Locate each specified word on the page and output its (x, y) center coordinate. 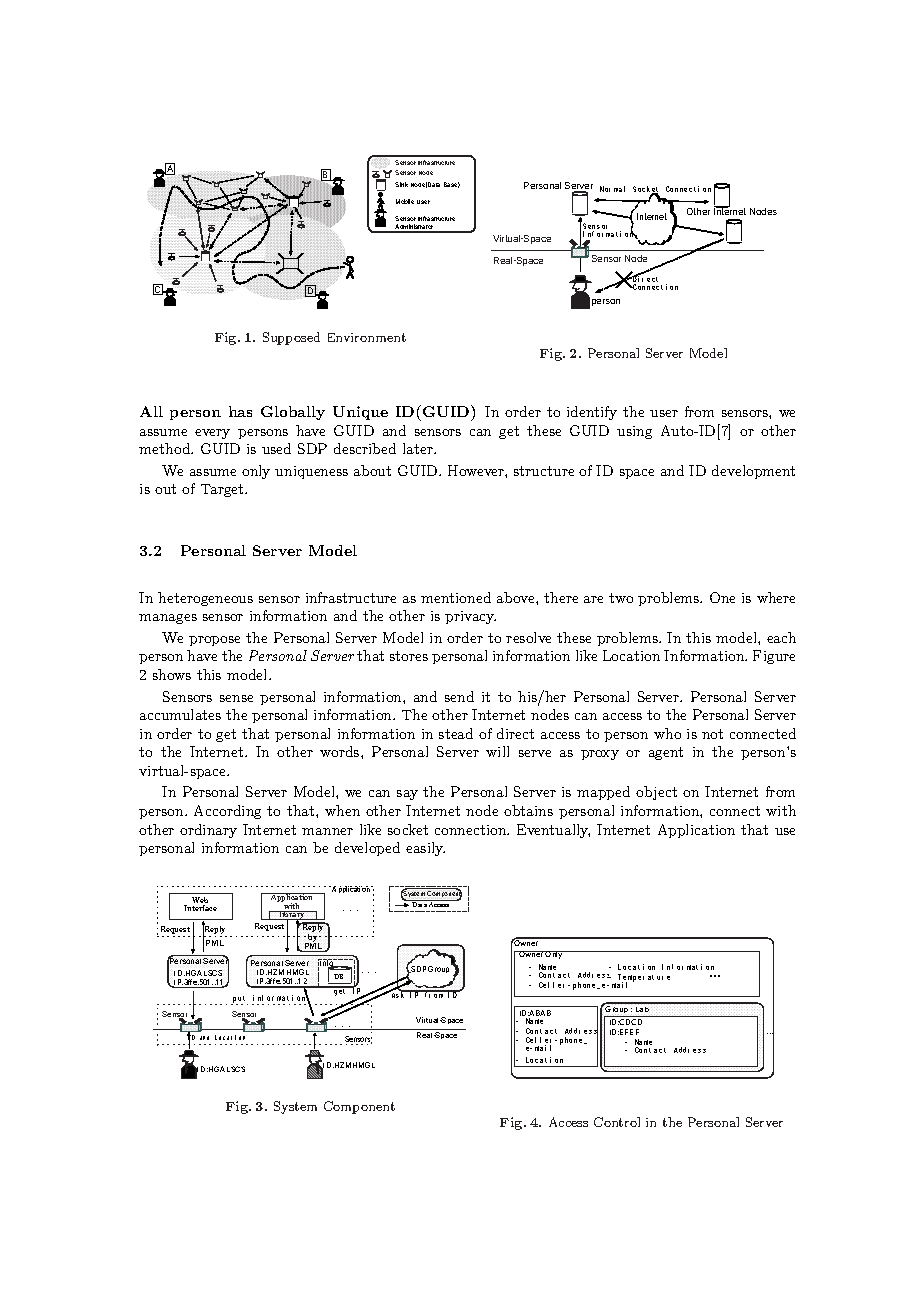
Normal (612, 189)
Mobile (405, 201)
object (656, 793)
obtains (528, 810)
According (227, 812)
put (239, 1000)
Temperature (644, 979)
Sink (401, 184)
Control (617, 1122)
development (753, 472)
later (419, 448)
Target (223, 490)
